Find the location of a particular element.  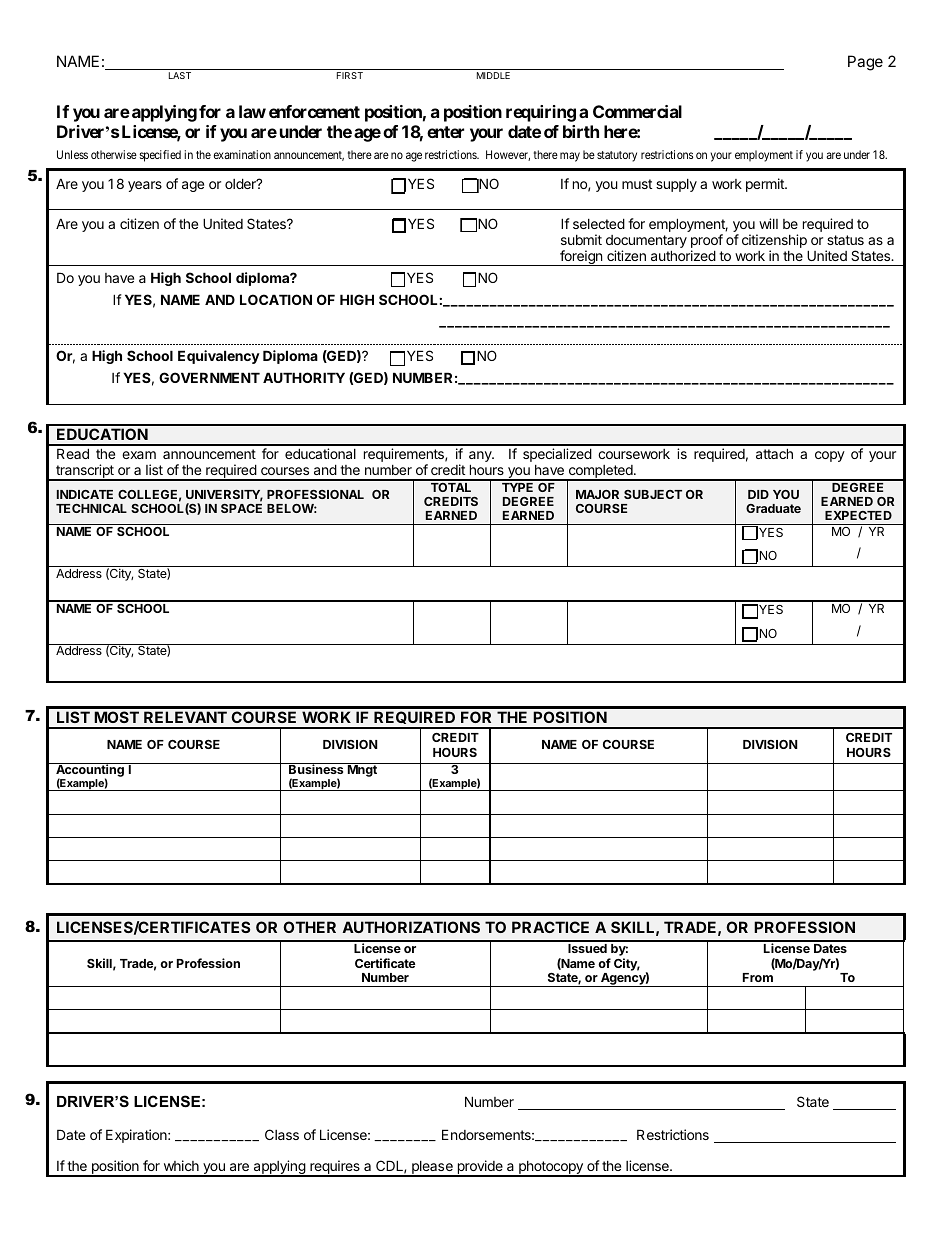

MIDDLE is located at coordinates (493, 75).
